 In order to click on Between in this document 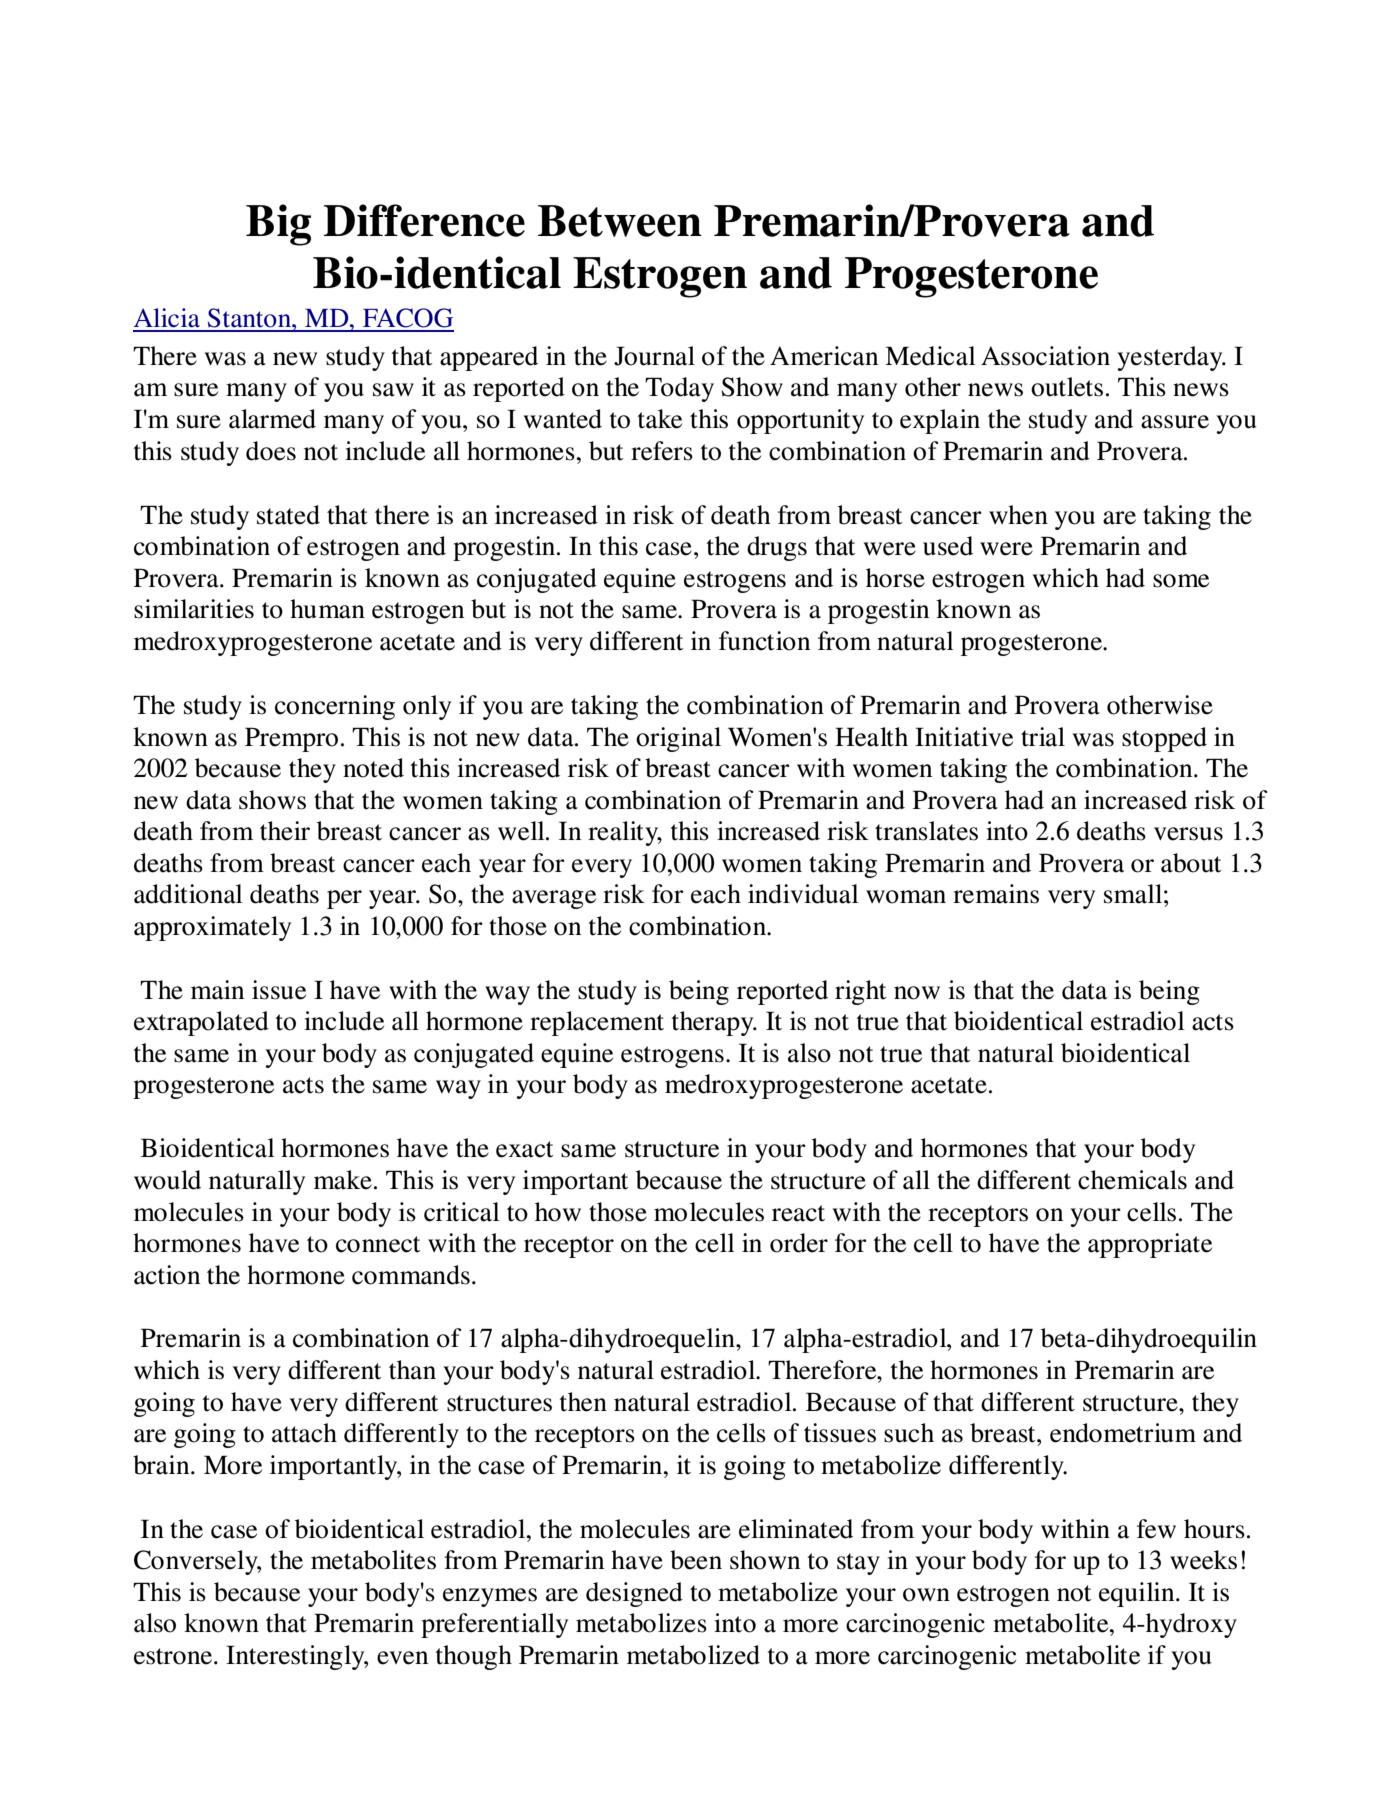, I will do `click(620, 221)`.
